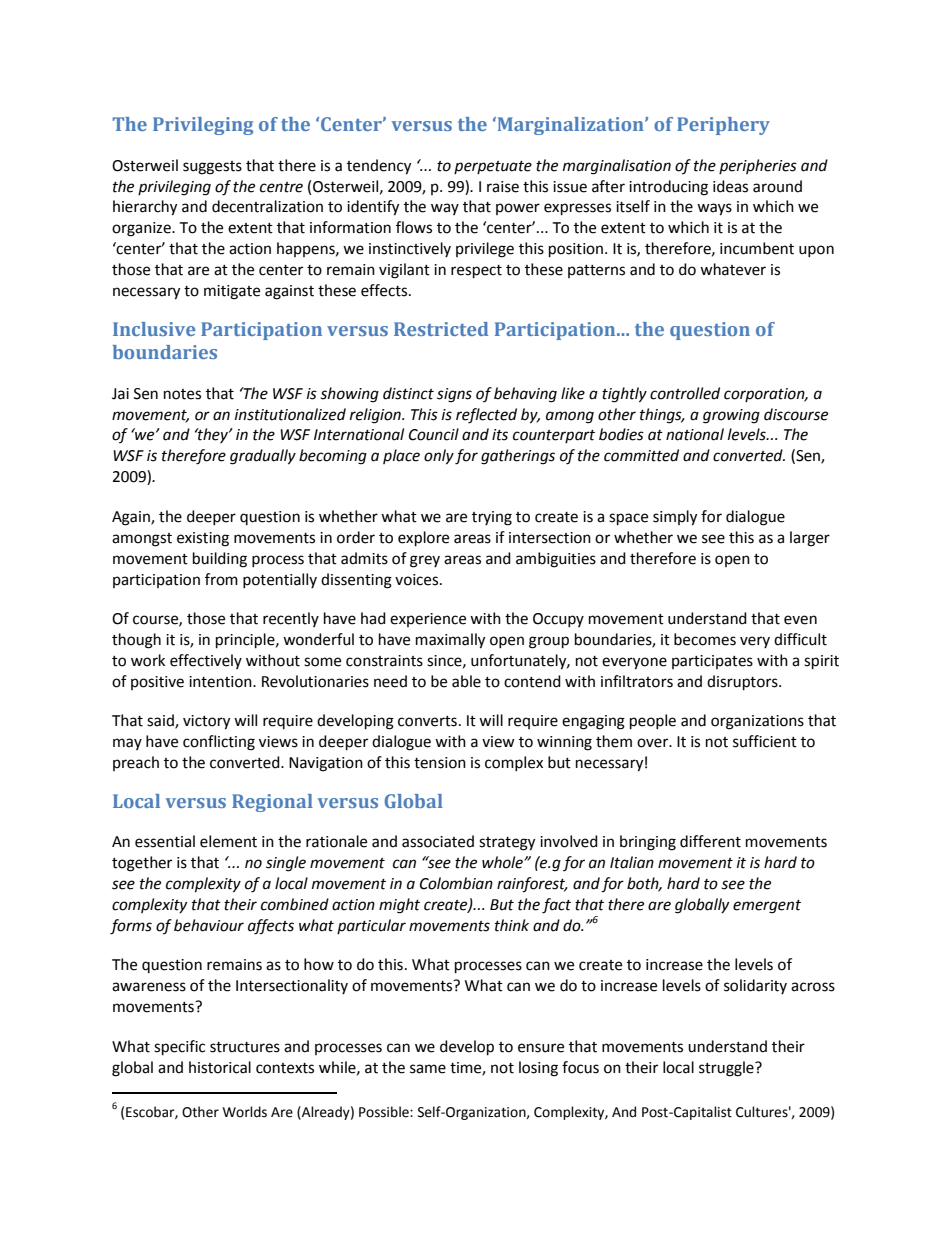 Image resolution: width=952 pixels, height=1233 pixels. I want to click on disruptors, so click(743, 683).
